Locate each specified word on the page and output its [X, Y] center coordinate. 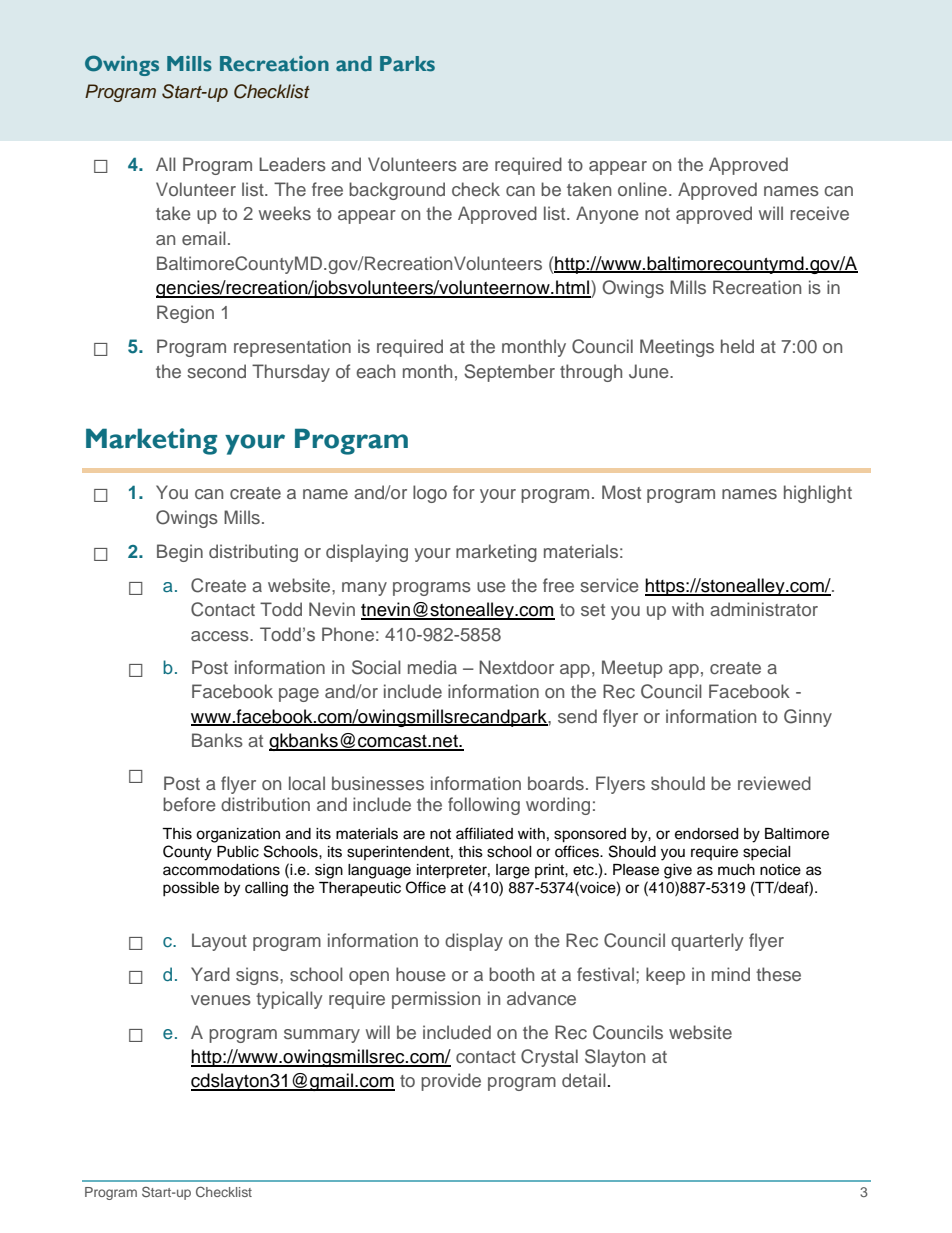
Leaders [292, 164]
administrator [764, 609]
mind [731, 974]
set [593, 610]
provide [451, 1082]
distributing [253, 553]
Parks [407, 64]
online [642, 189]
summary [322, 1036]
